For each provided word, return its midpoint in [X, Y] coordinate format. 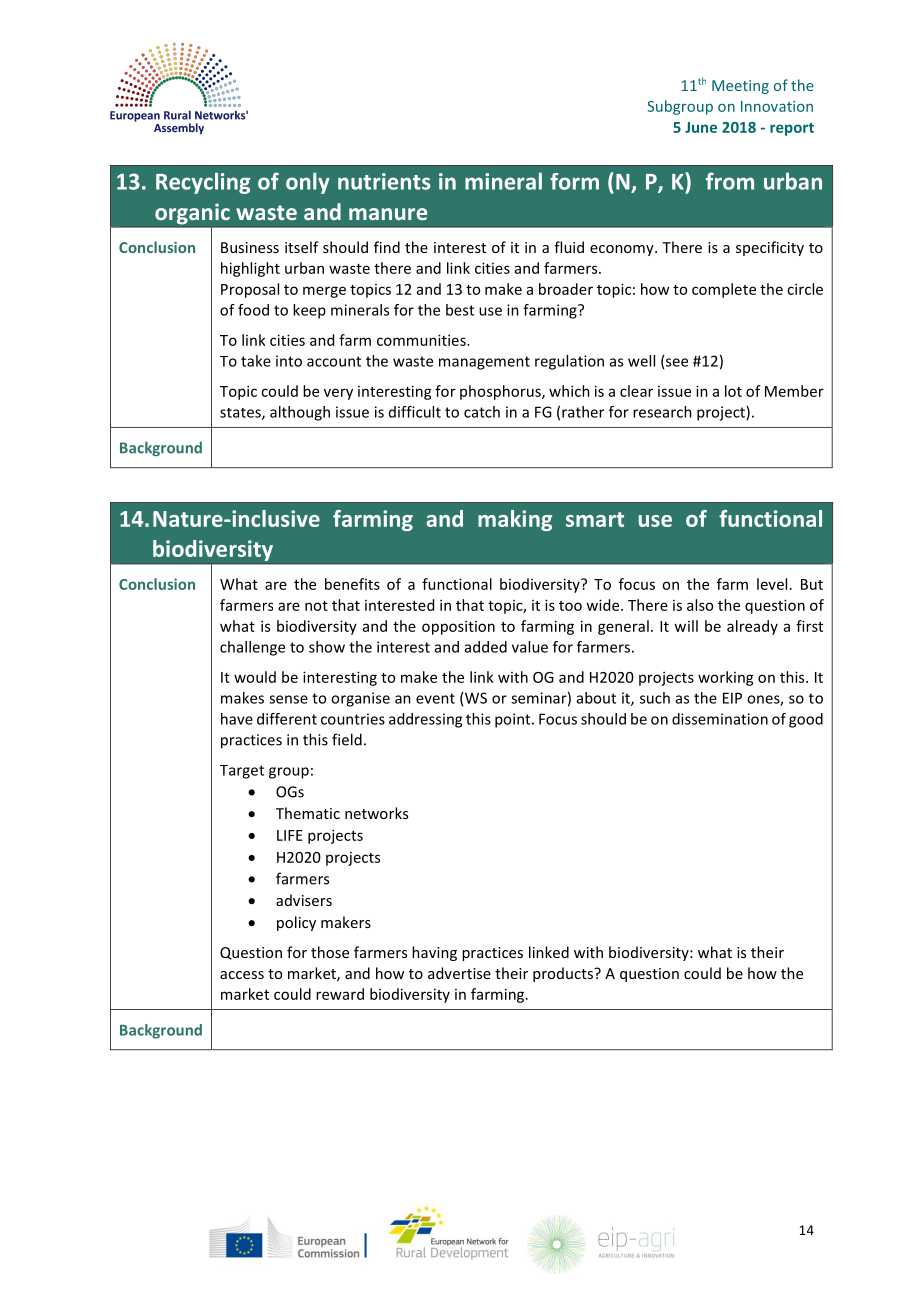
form [574, 181]
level [772, 584]
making [515, 520]
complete [724, 290]
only [308, 183]
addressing [425, 720]
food [253, 310]
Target [242, 772]
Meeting [740, 87]
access [242, 975]
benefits [352, 584]
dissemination [720, 719]
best [460, 310]
